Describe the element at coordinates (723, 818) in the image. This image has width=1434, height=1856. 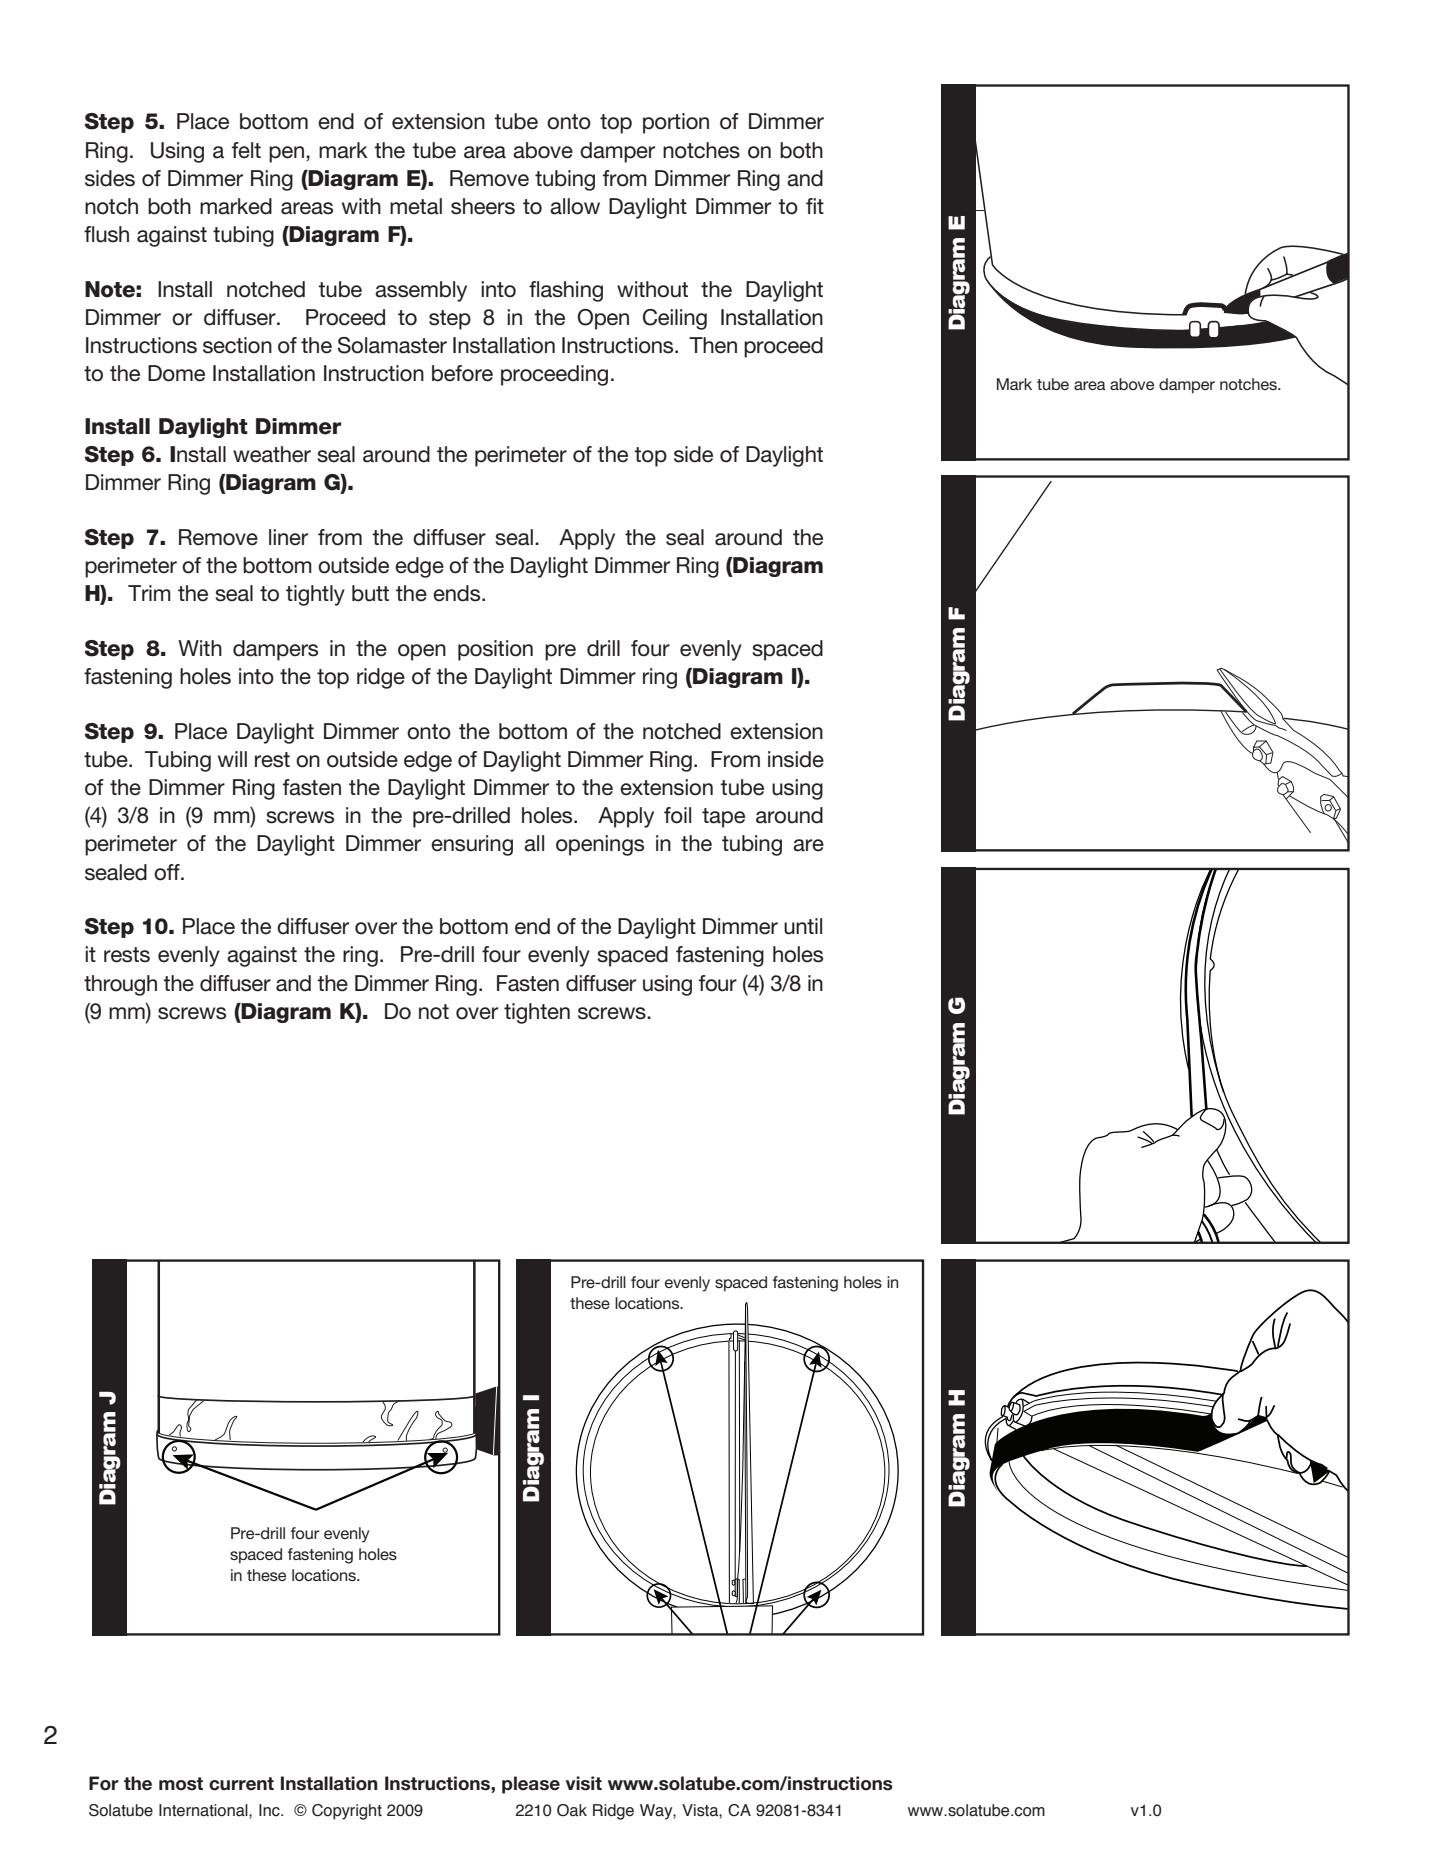
I see `tape` at that location.
